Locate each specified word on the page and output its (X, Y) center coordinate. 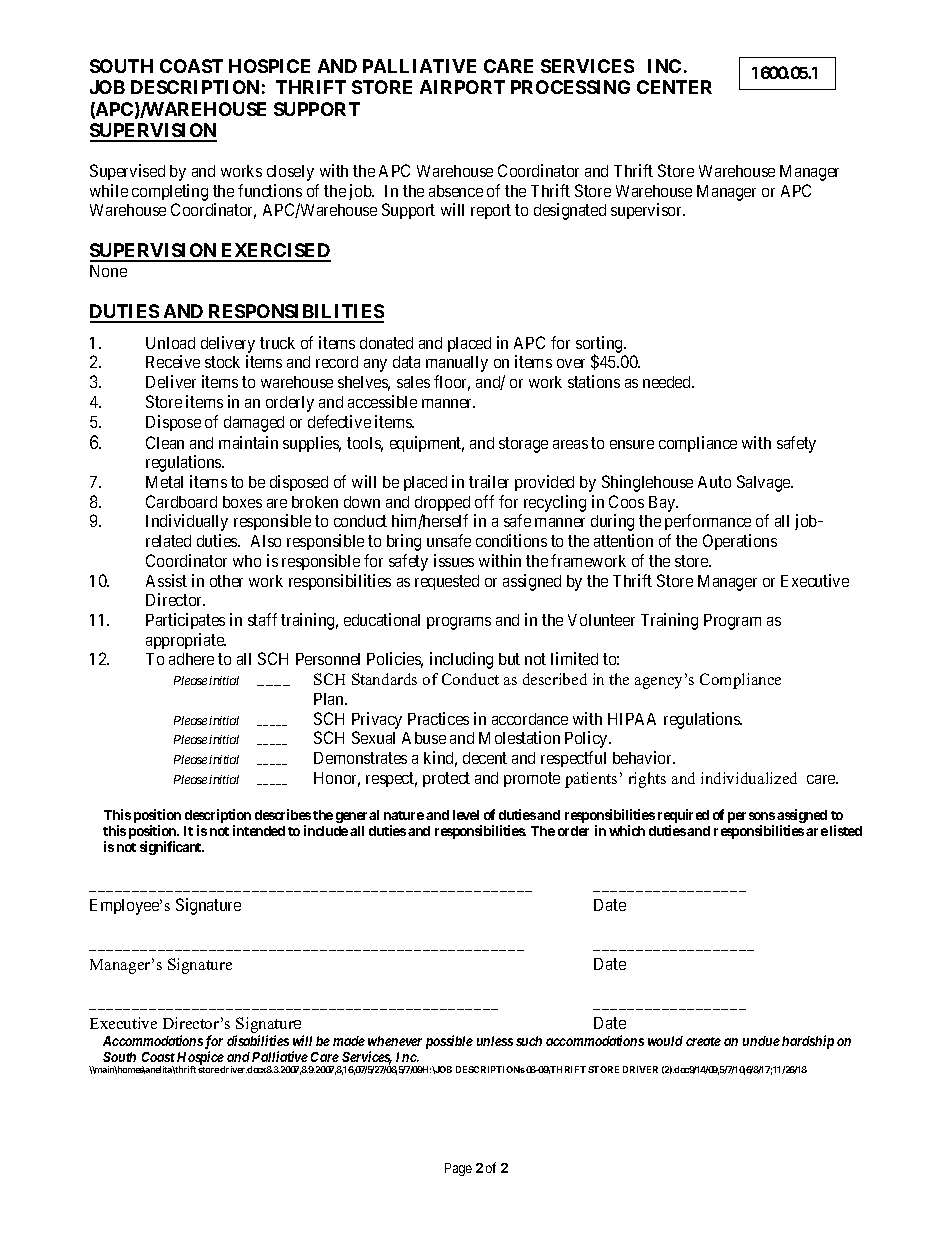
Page (458, 1169)
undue (761, 1041)
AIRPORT (462, 87)
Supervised (127, 172)
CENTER (674, 87)
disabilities (258, 1040)
